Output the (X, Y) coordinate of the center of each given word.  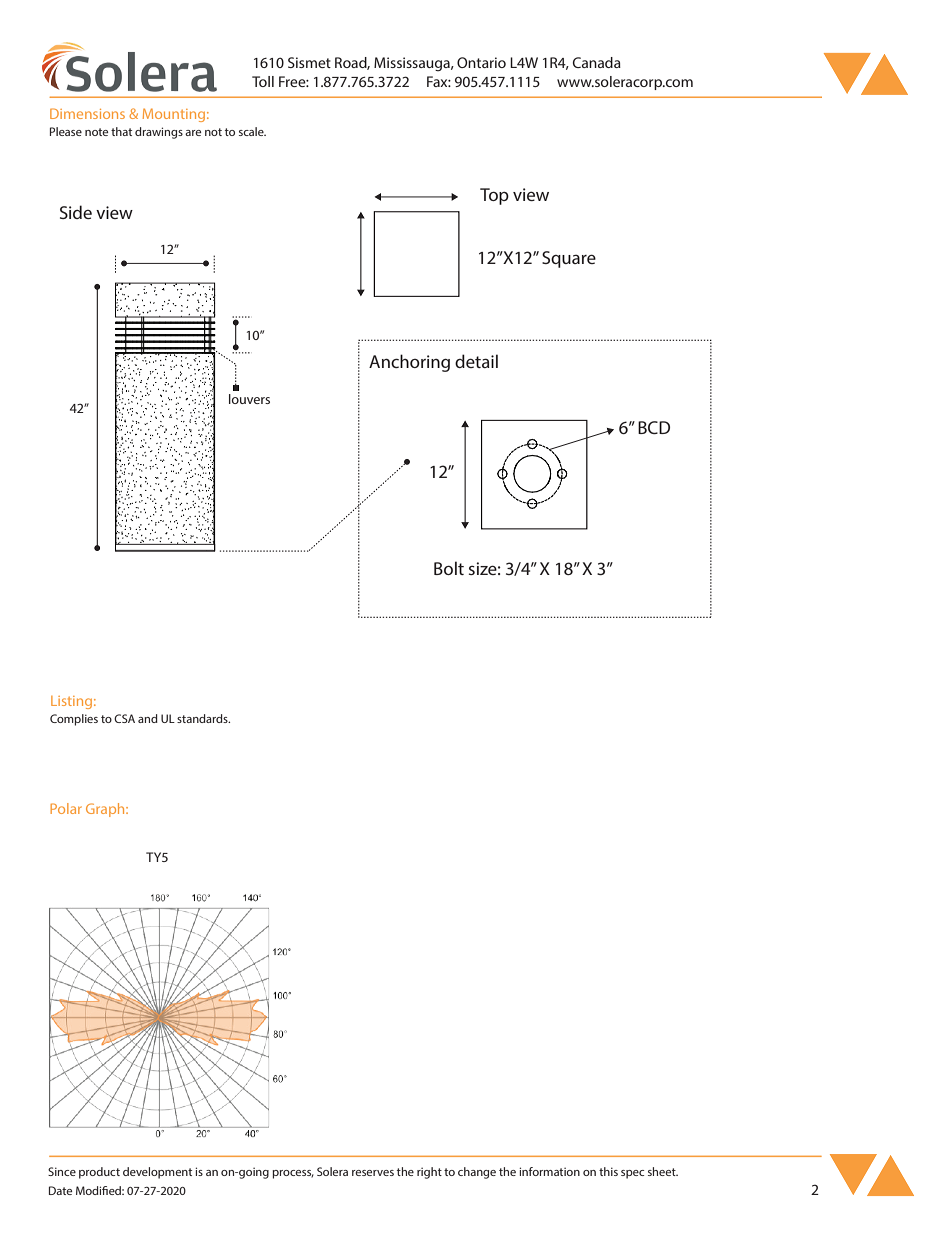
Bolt (449, 568)
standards (203, 718)
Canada (597, 62)
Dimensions (87, 113)
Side (76, 212)
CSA (124, 718)
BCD (654, 427)
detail (476, 361)
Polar (66, 808)
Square (569, 259)
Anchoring (409, 363)
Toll (263, 81)
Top (494, 196)
